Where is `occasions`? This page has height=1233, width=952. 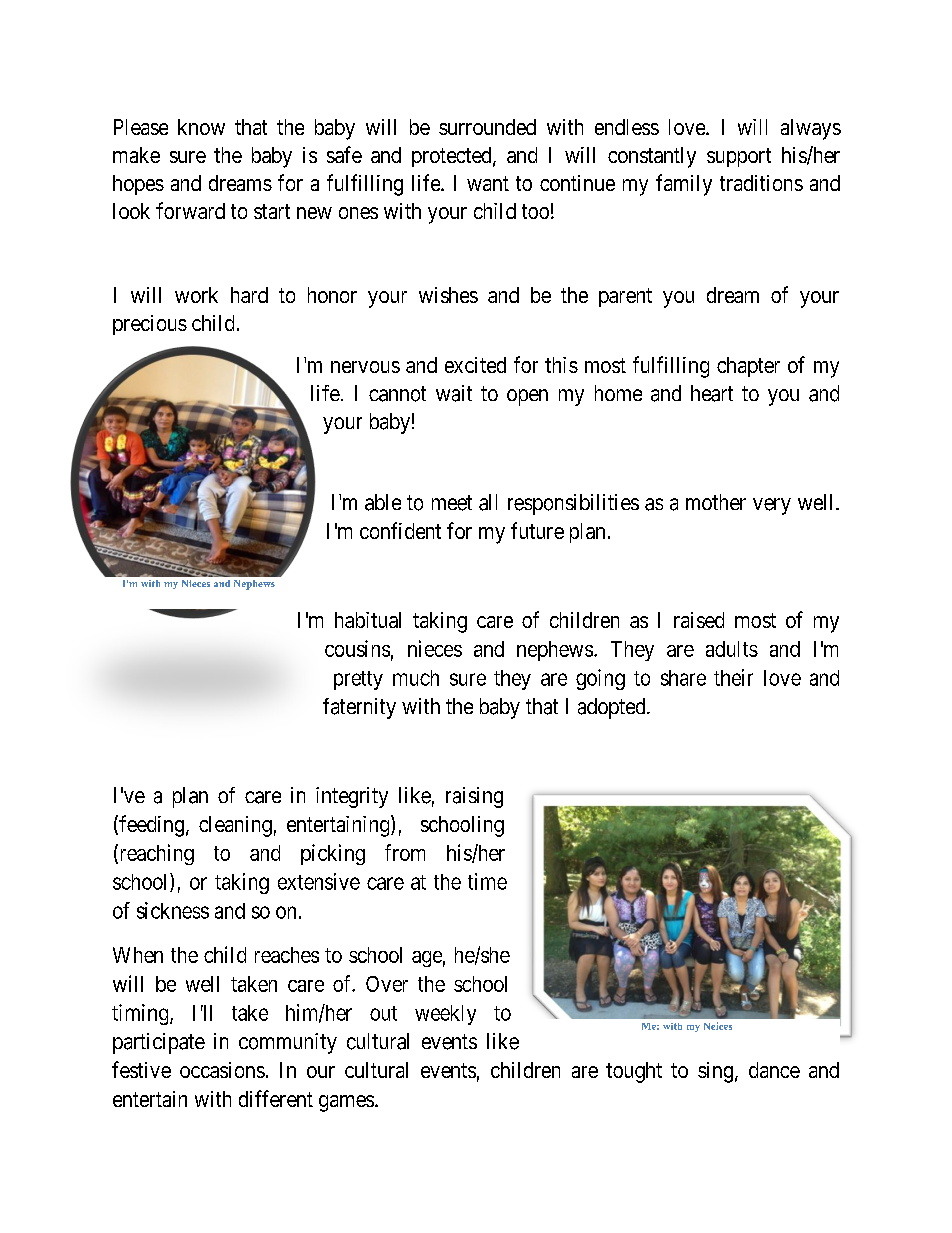
occasions is located at coordinates (222, 1070).
